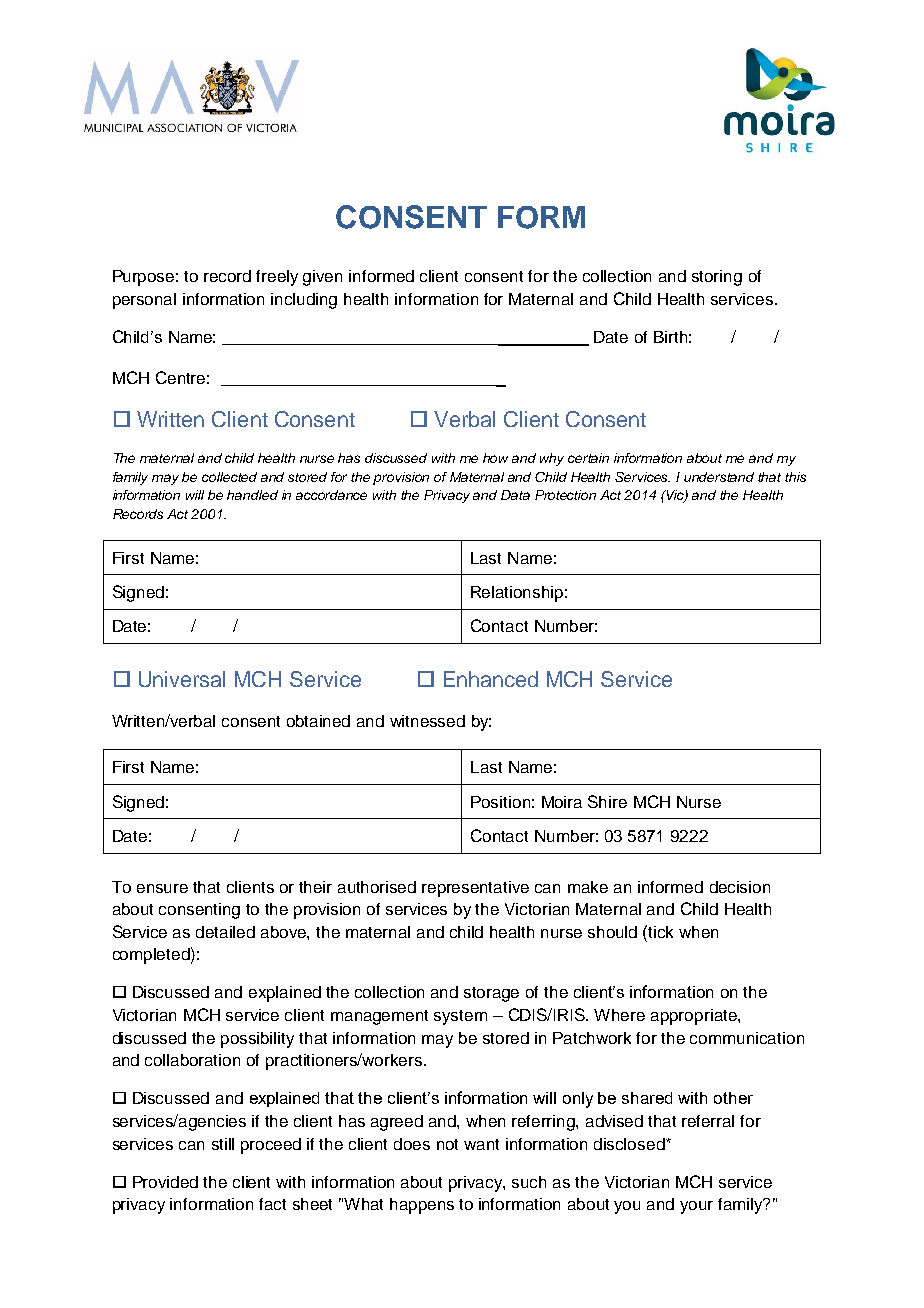  Describe the element at coordinates (607, 801) in the screenshot. I see `Shire` at that location.
